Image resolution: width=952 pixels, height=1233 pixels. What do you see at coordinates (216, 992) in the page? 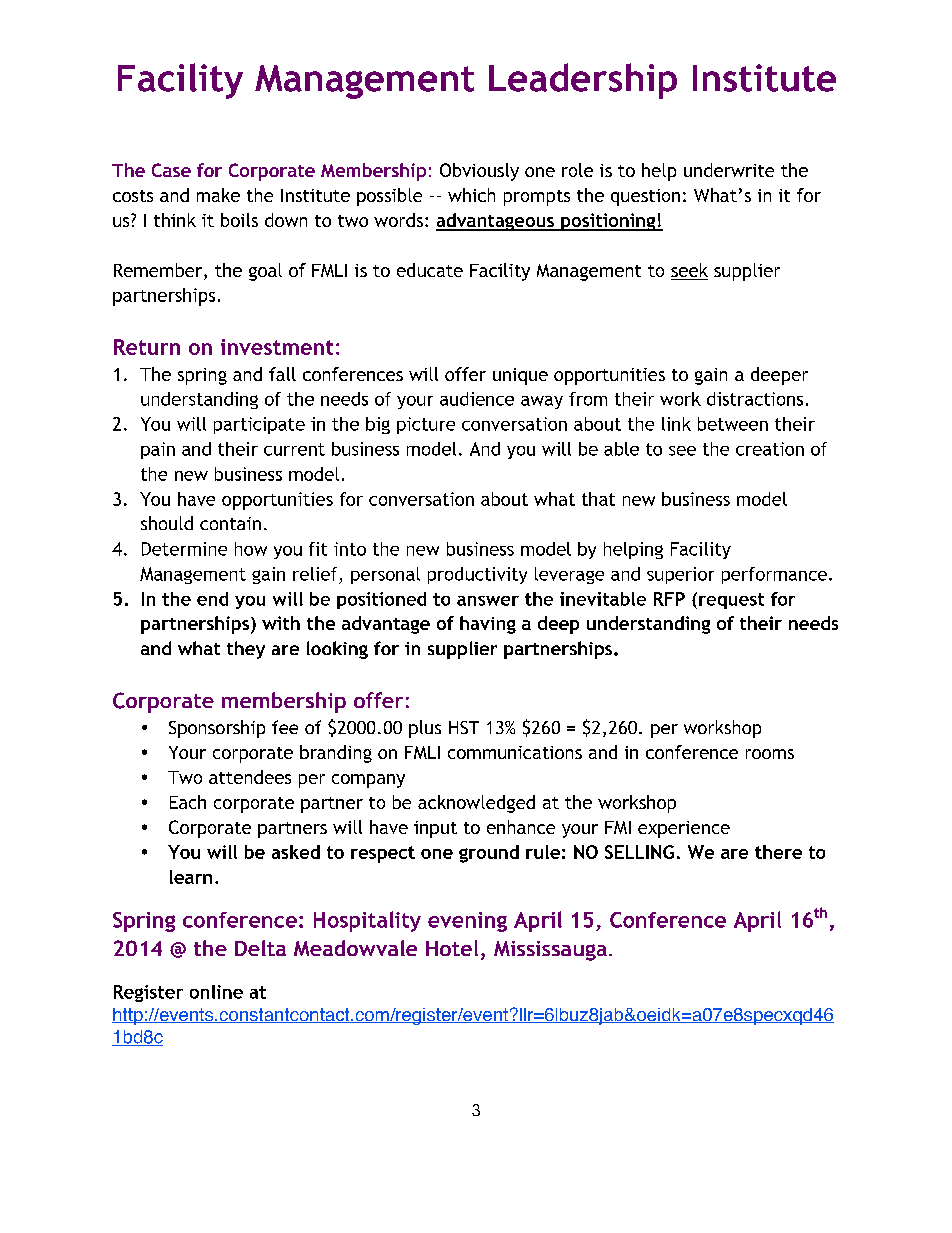
I see `online` at bounding box center [216, 992].
